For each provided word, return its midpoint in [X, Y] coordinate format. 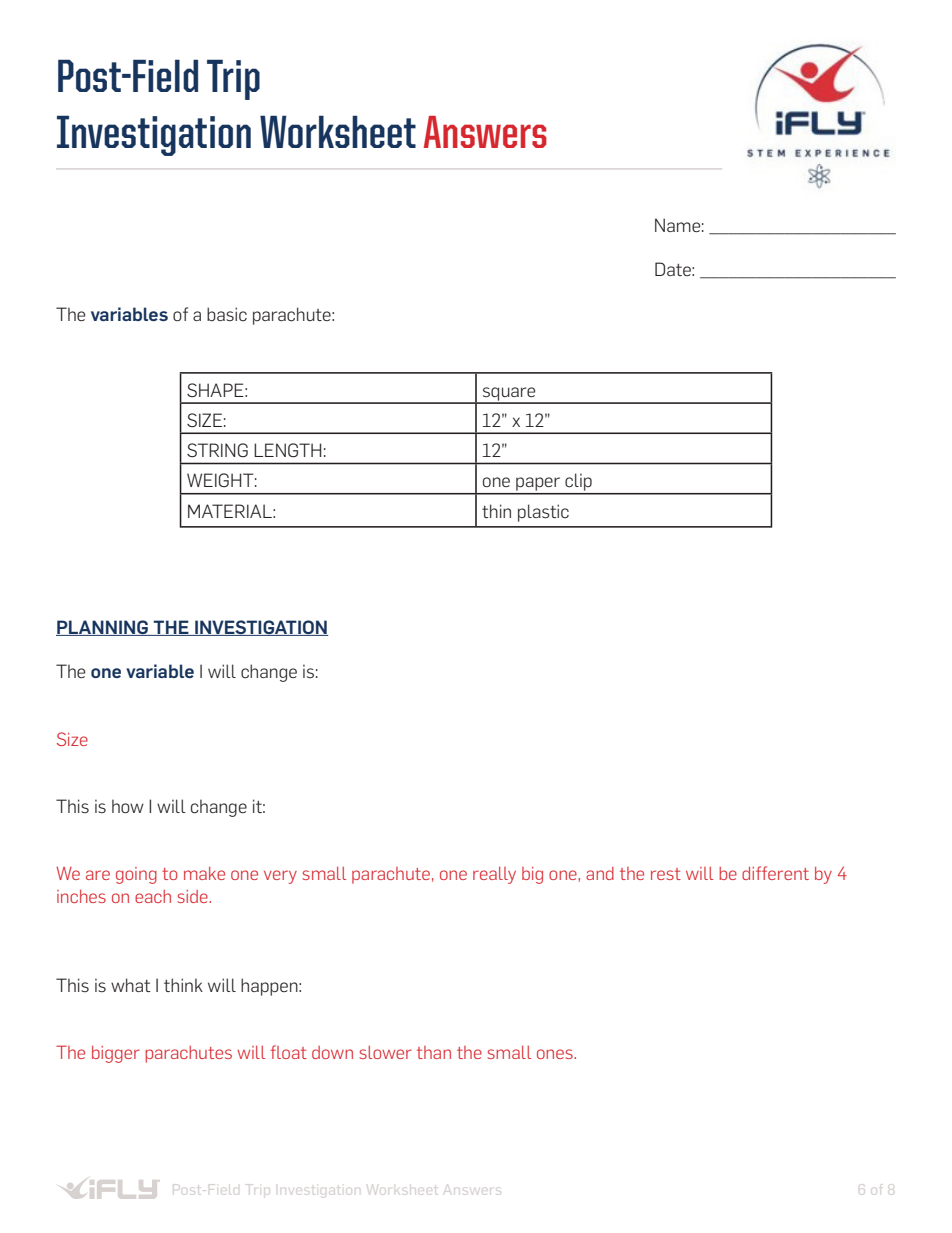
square [509, 395]
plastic [543, 513]
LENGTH [287, 450]
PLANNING [103, 628]
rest [666, 874]
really [494, 875]
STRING [217, 450]
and [600, 873]
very [280, 877]
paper [538, 485]
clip [578, 483]
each [153, 896]
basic [227, 314]
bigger [116, 1054]
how [128, 806]
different [775, 873]
